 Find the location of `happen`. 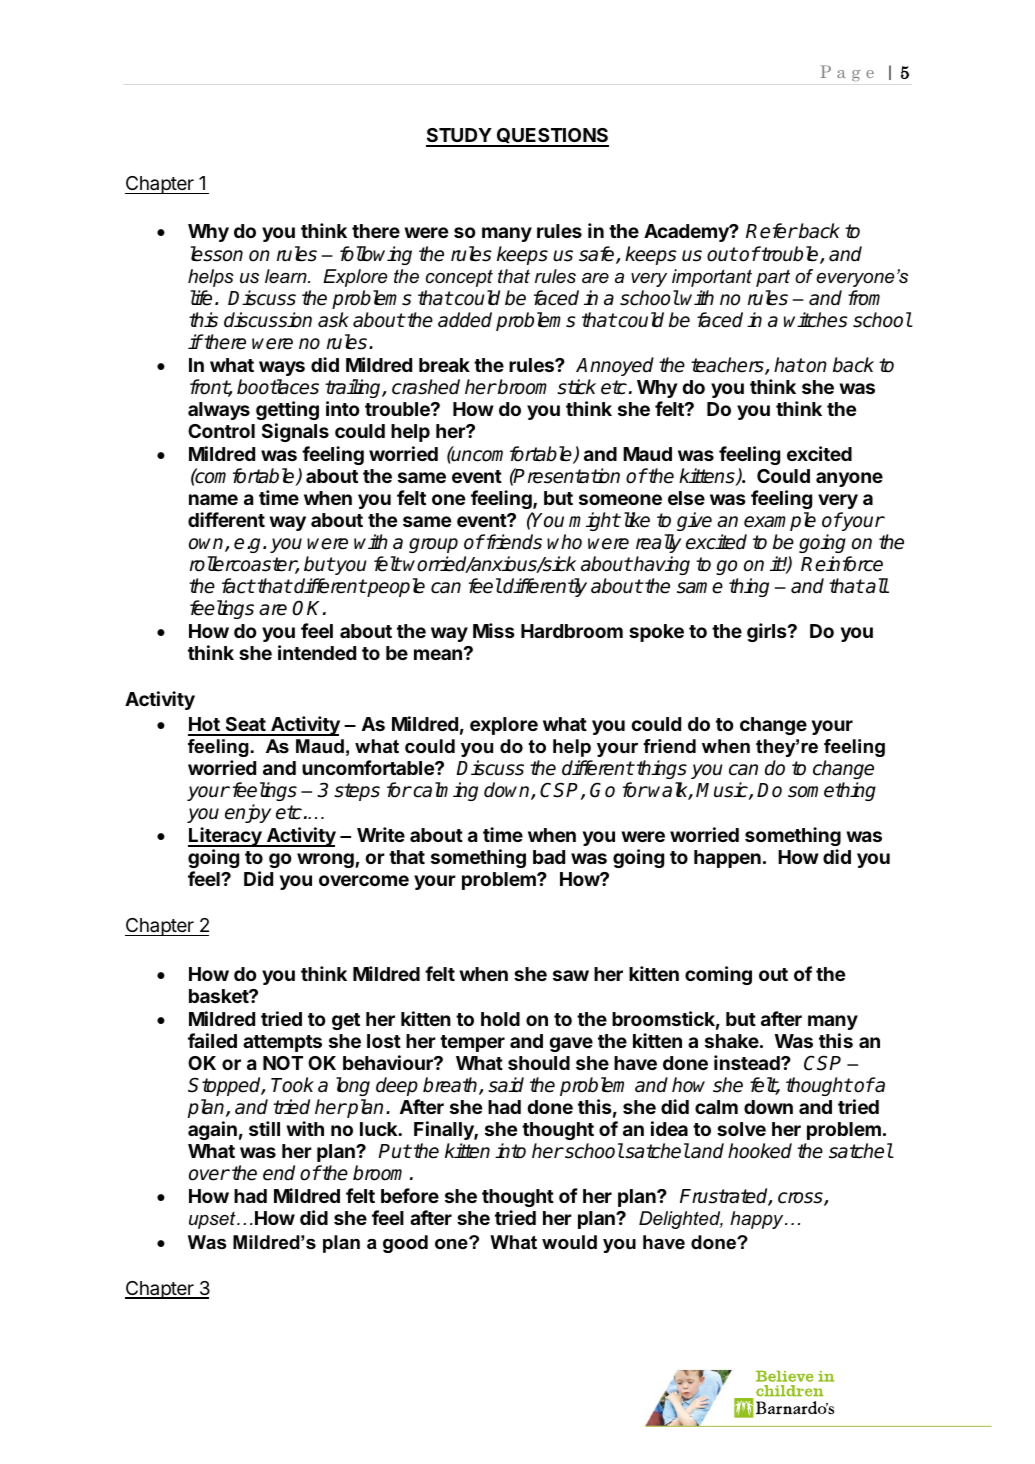

happen is located at coordinates (727, 859).
